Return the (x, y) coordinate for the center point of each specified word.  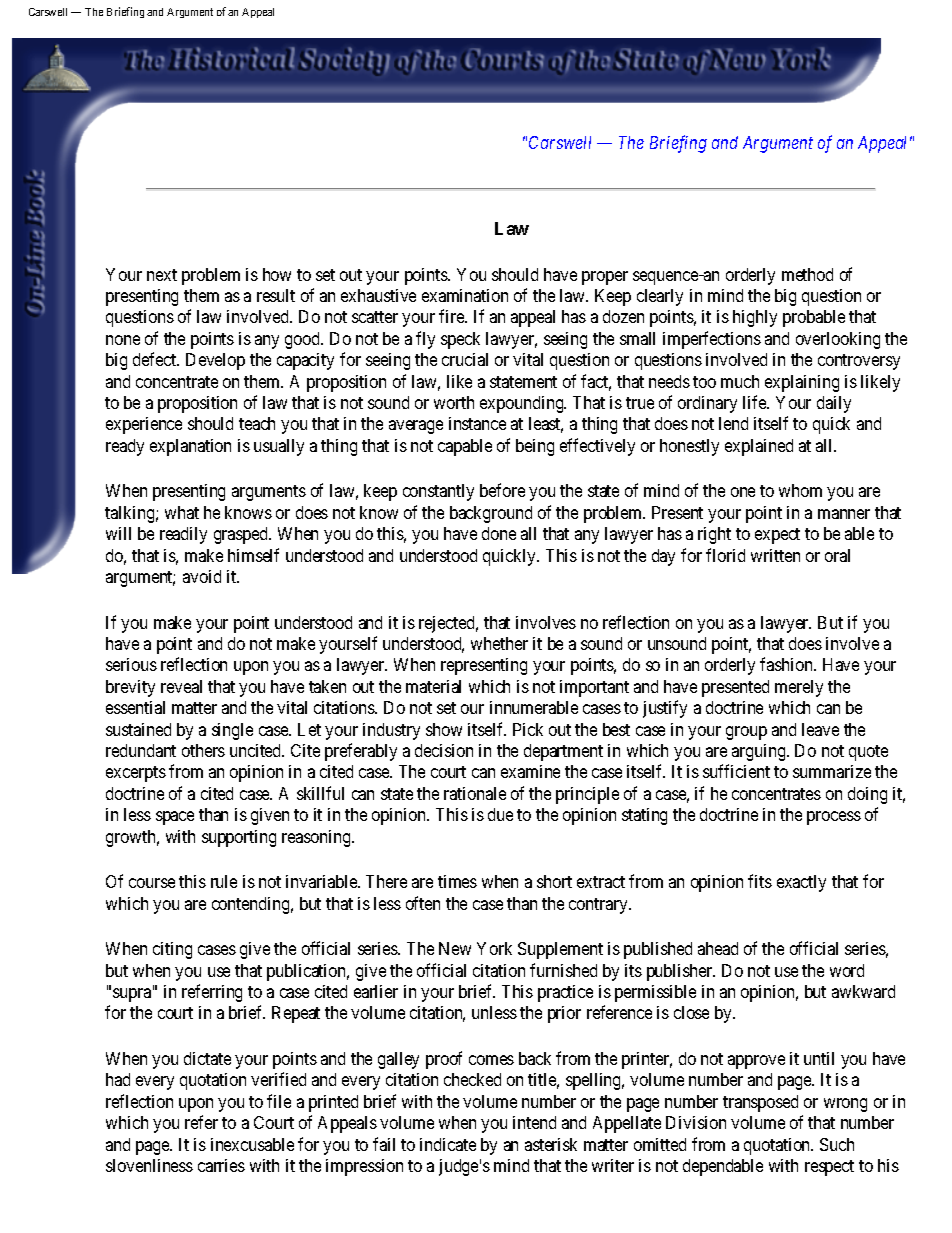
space (175, 818)
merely (799, 688)
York (494, 948)
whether (499, 643)
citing (172, 950)
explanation (190, 447)
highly (755, 318)
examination (465, 295)
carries (221, 1165)
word (847, 970)
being (535, 447)
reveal (181, 686)
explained (759, 447)
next (162, 275)
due (500, 814)
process (834, 818)
